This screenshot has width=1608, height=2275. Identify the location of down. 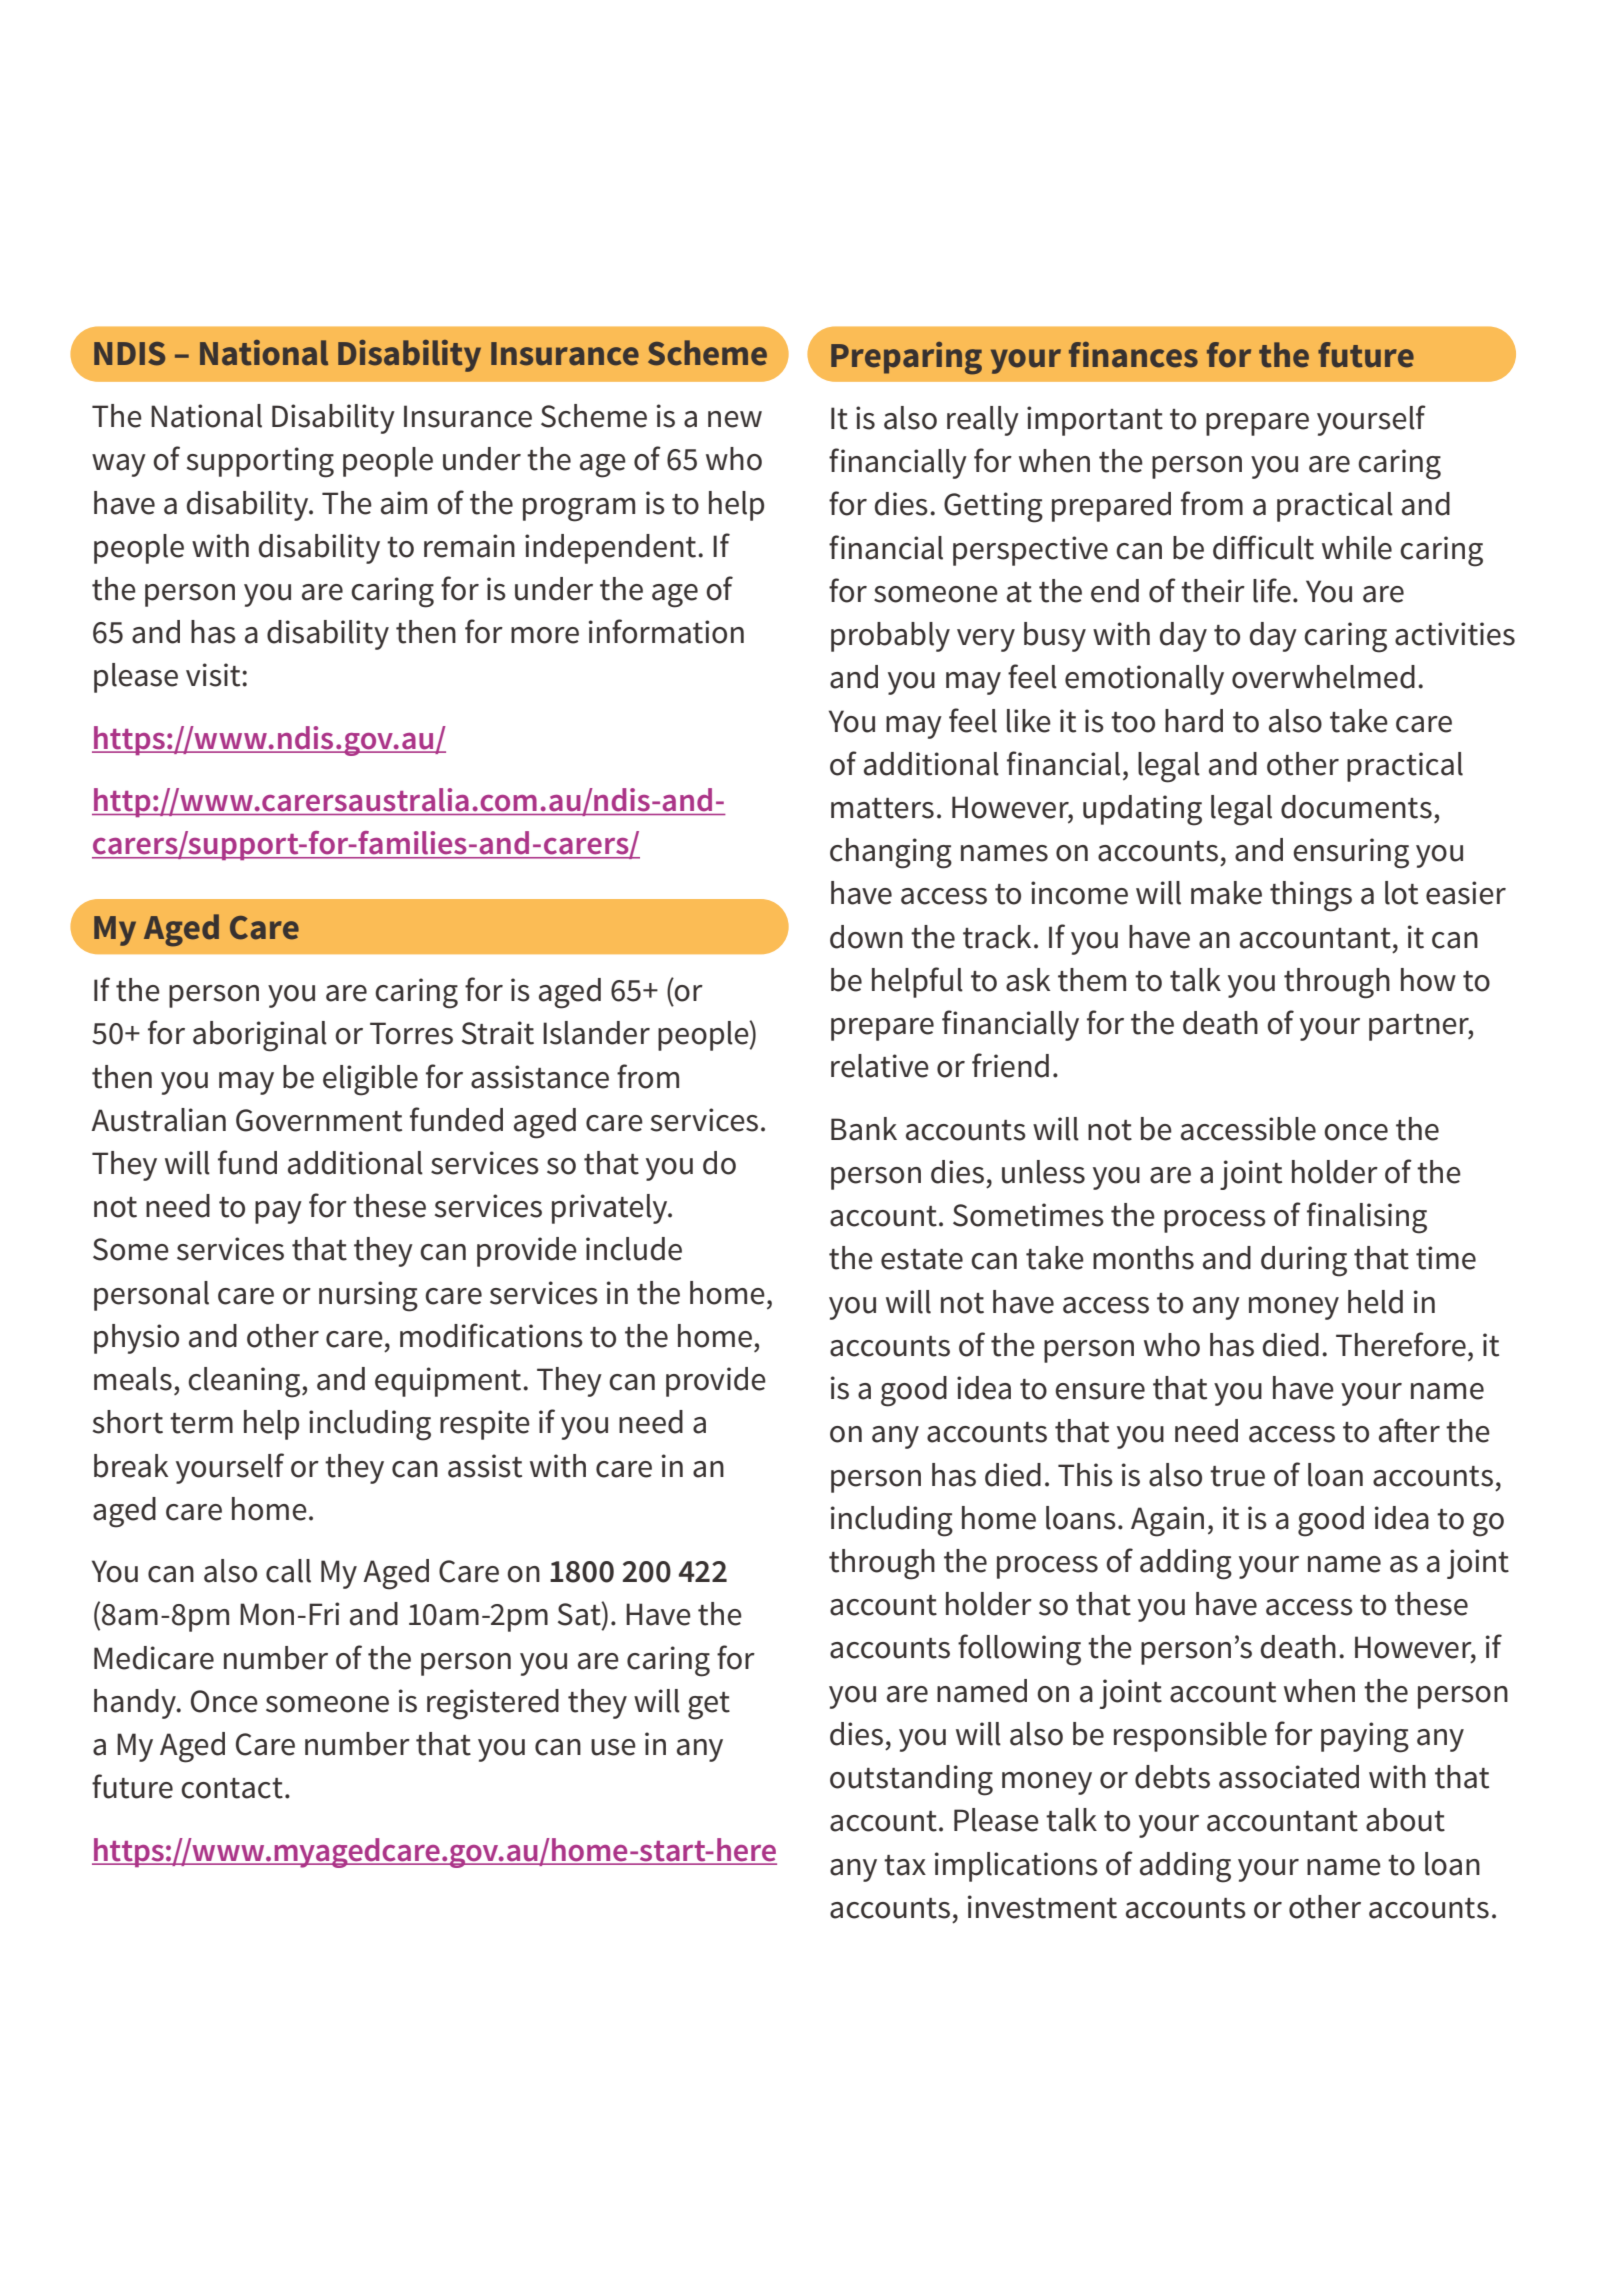
(866, 937).
